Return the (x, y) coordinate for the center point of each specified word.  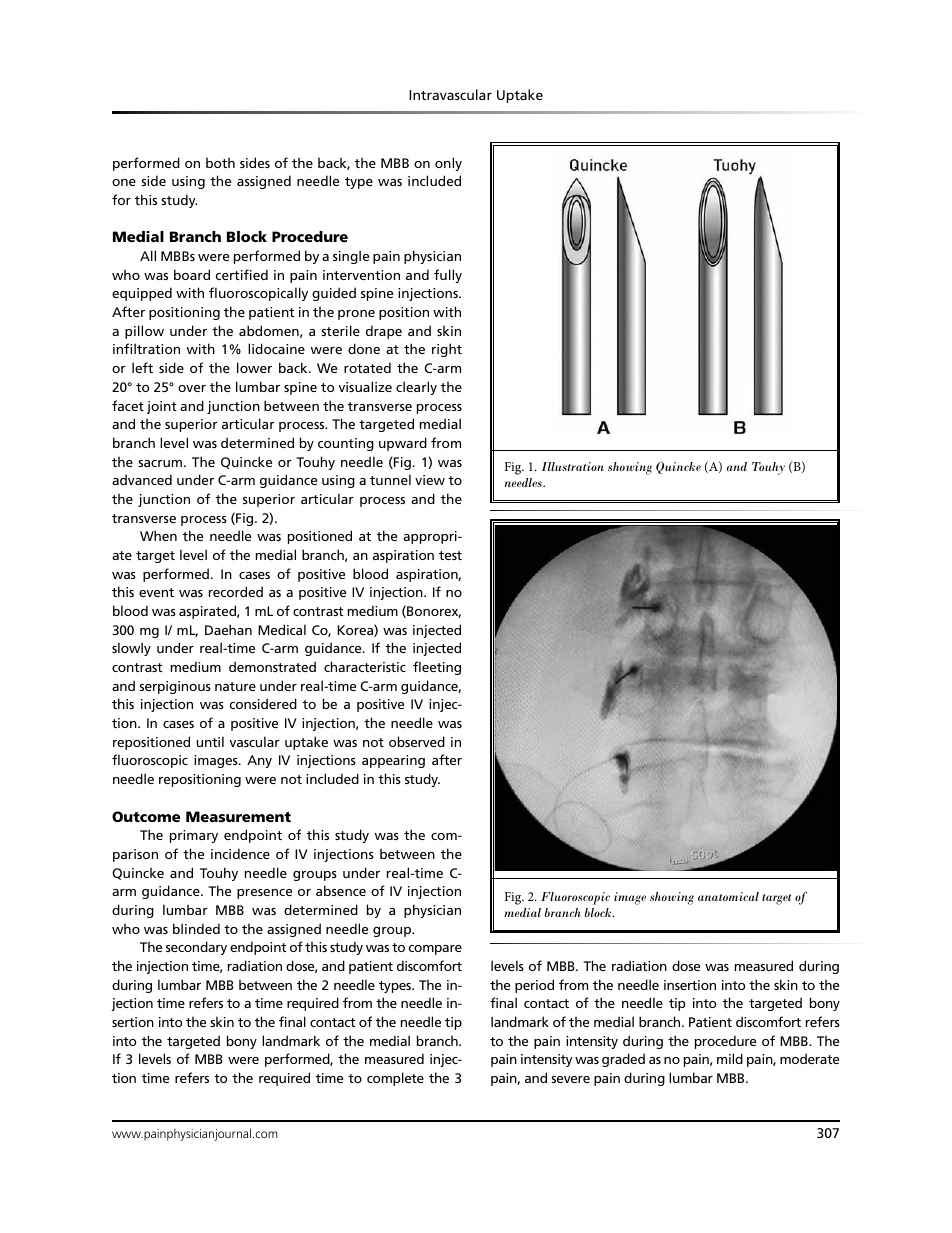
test (450, 555)
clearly (416, 388)
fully (448, 276)
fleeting (437, 668)
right (447, 350)
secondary (196, 948)
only (448, 164)
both (220, 163)
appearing (393, 761)
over (192, 388)
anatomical (728, 896)
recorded (236, 591)
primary (194, 836)
